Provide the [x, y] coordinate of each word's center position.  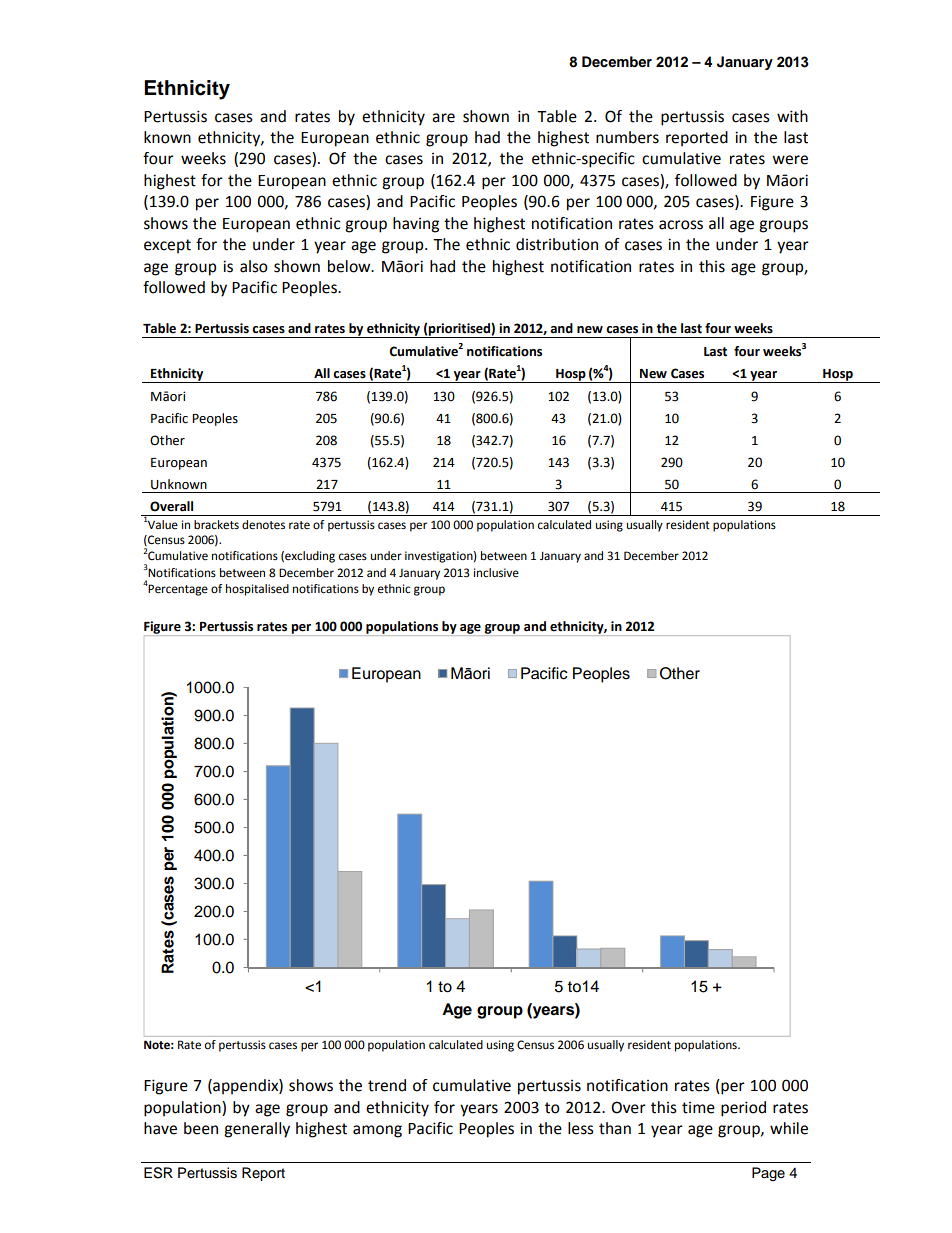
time [698, 1108]
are [443, 118]
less [581, 1128]
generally [257, 1130]
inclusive [496, 573]
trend [387, 1085]
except [167, 246]
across [681, 225]
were [790, 160]
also [254, 266]
